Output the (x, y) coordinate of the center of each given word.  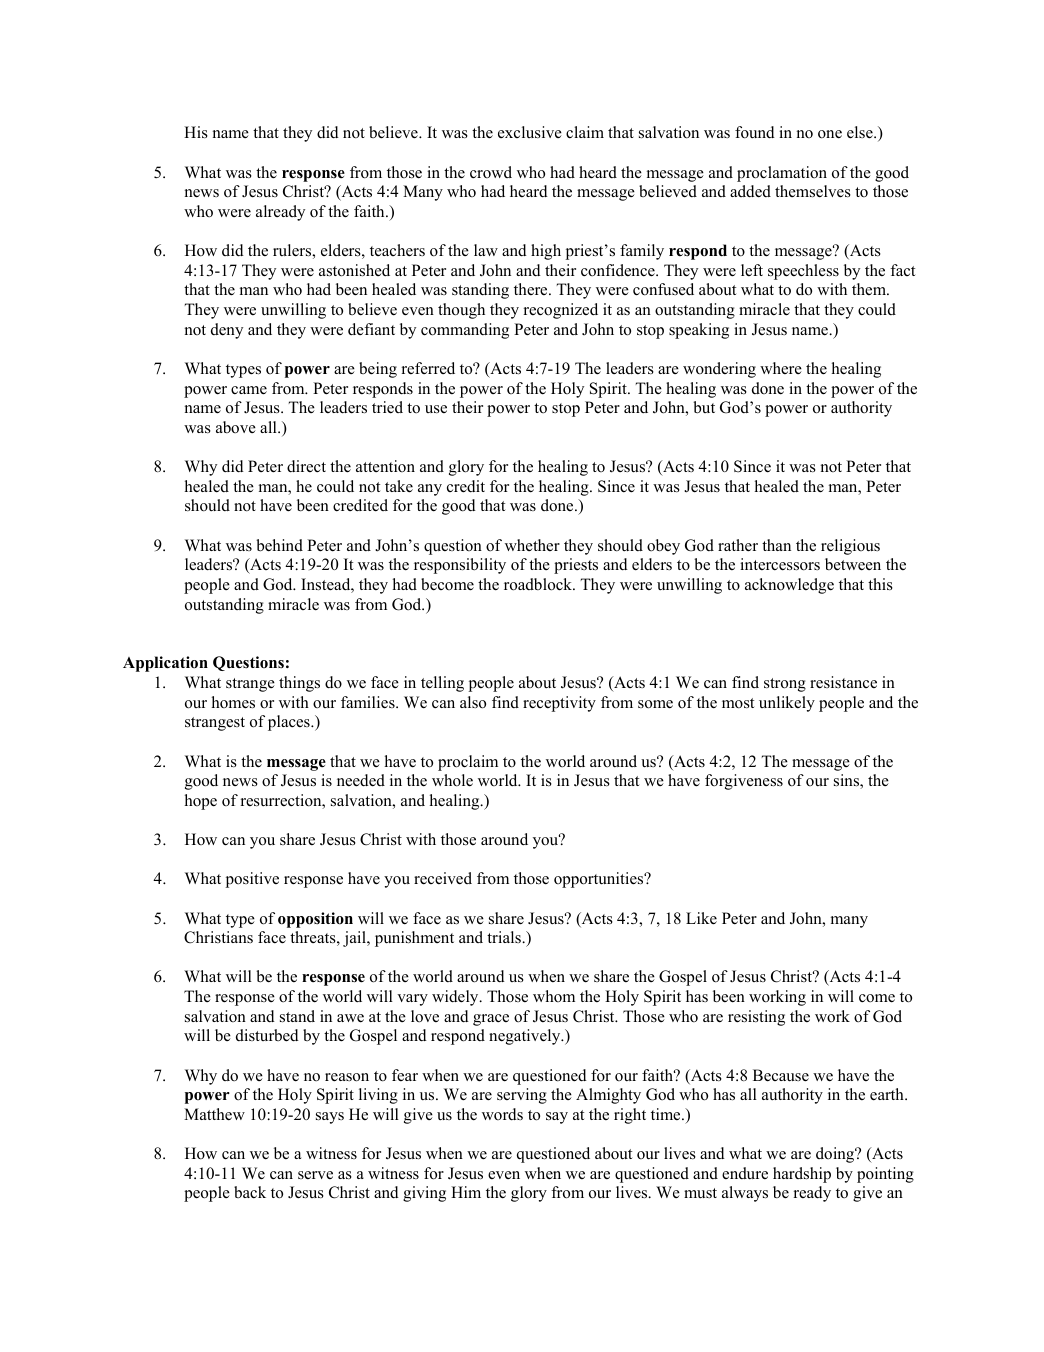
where (781, 368)
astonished (354, 270)
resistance (843, 682)
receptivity (559, 704)
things (299, 684)
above (236, 427)
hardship (802, 1175)
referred (428, 368)
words (502, 1114)
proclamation (782, 174)
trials (505, 937)
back (250, 1192)
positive (252, 880)
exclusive (530, 132)
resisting (756, 1018)
